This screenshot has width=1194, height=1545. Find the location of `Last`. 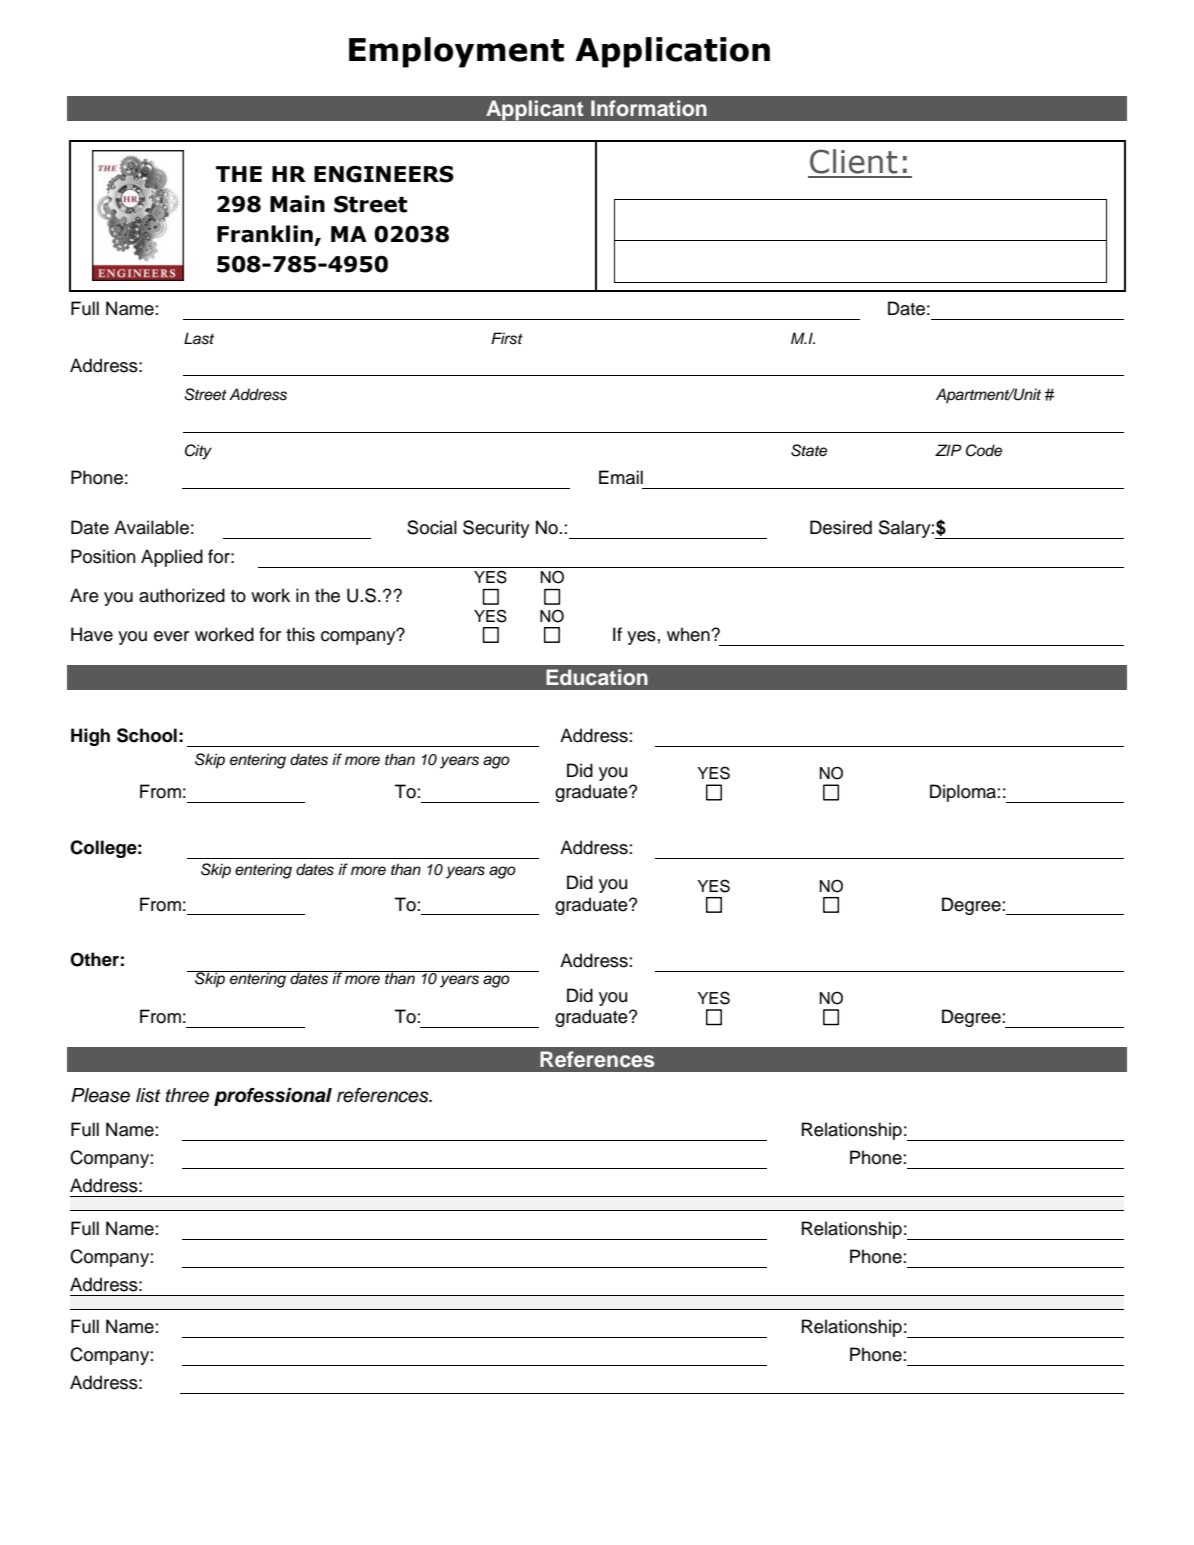

Last is located at coordinates (199, 338).
